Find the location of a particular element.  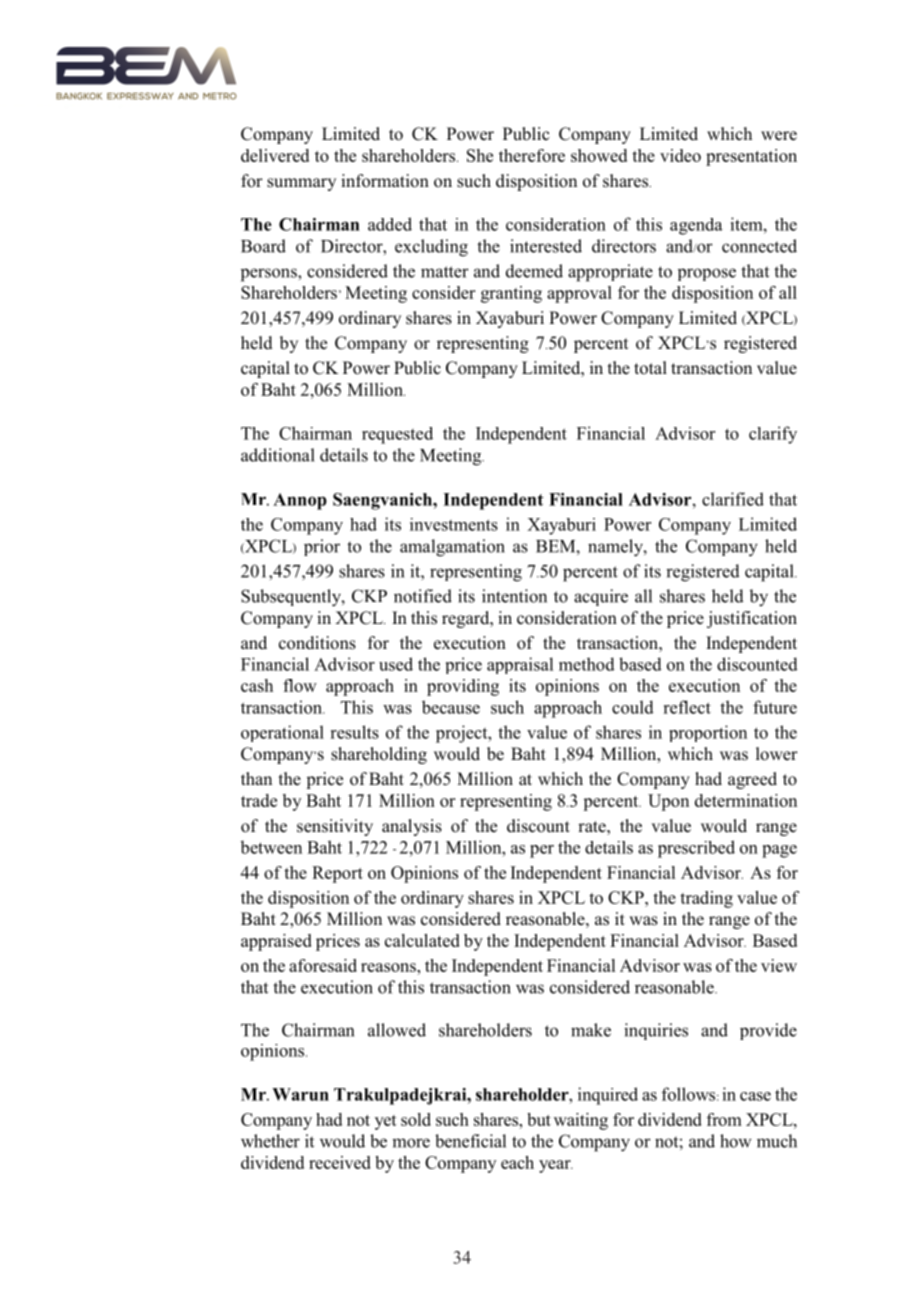

justification is located at coordinates (752, 619).
